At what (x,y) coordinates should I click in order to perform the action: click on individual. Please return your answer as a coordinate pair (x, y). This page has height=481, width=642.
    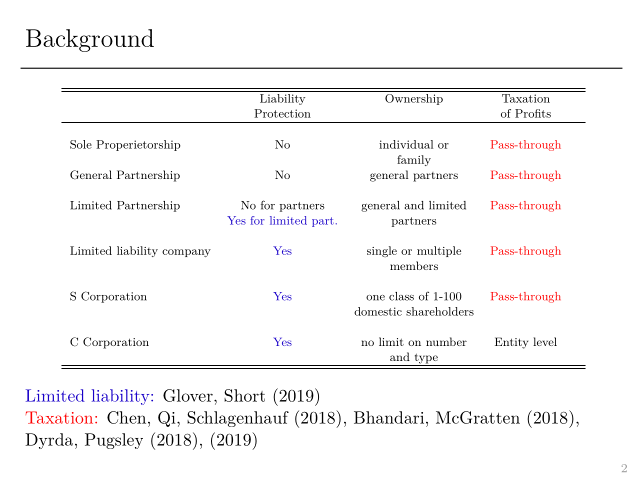
    Looking at the image, I should click on (406, 144).
